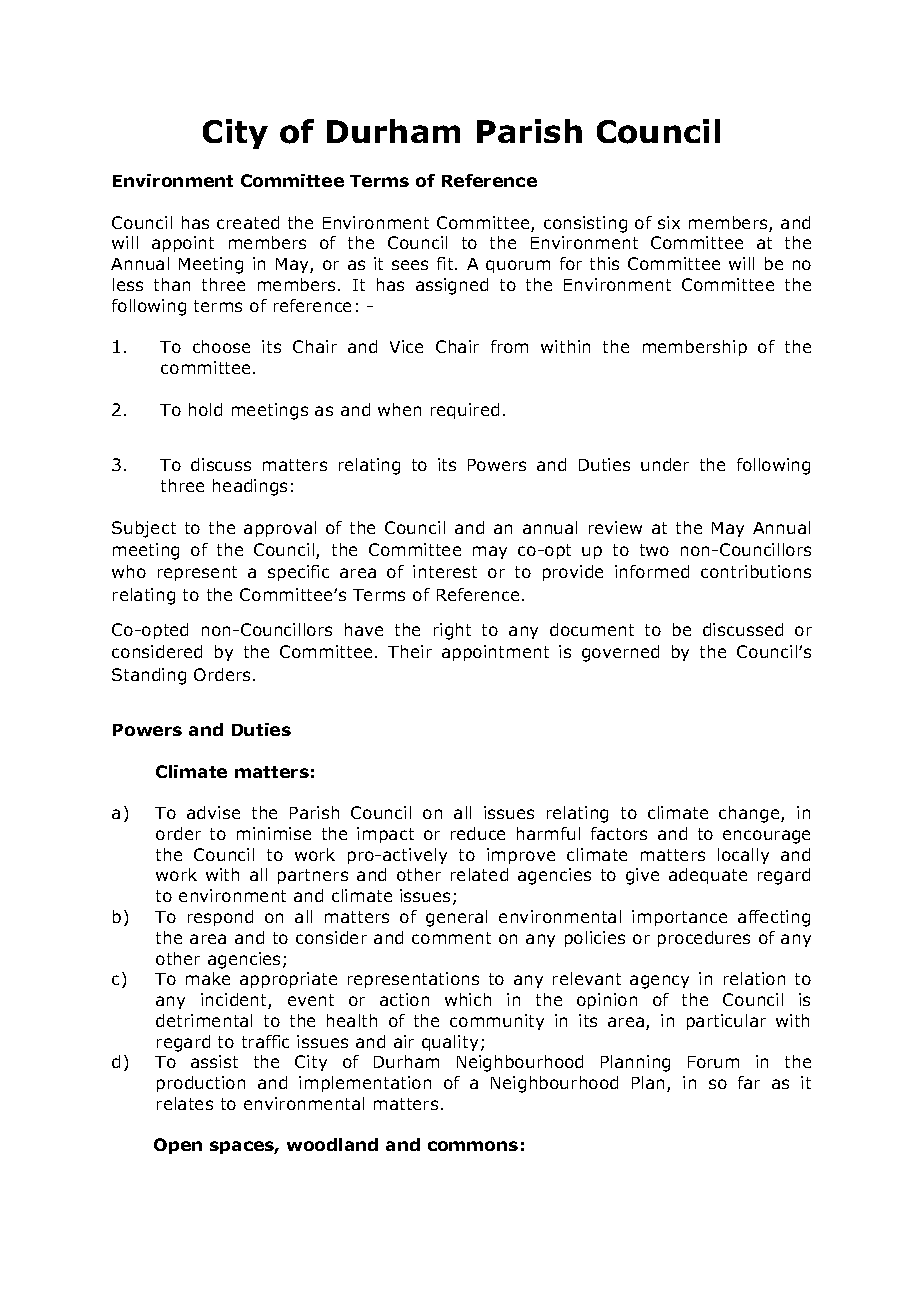 The image size is (924, 1308). What do you see at coordinates (144, 529) in the image?
I see `Subject` at bounding box center [144, 529].
